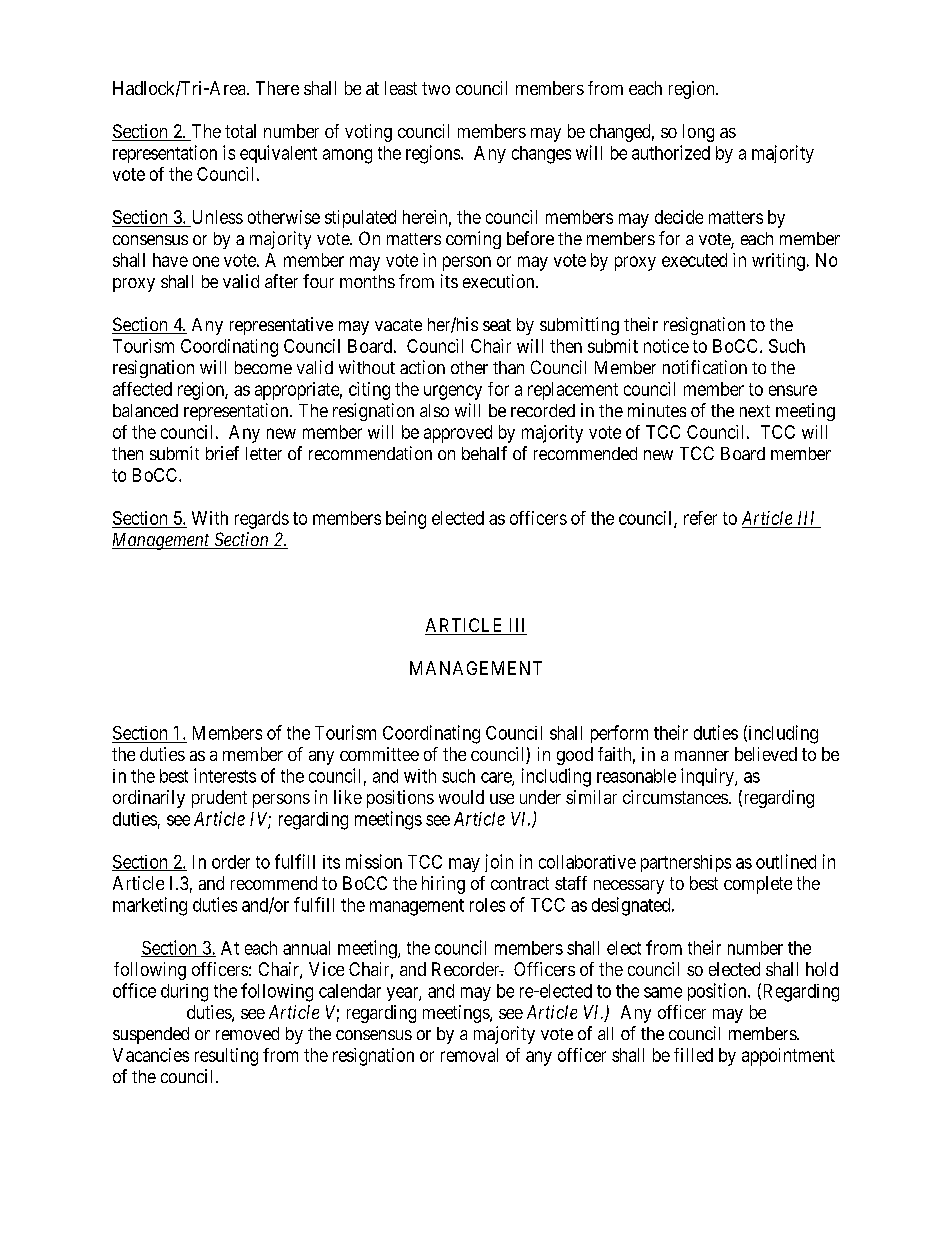 The image size is (952, 1233). I want to click on removed, so click(247, 1033).
